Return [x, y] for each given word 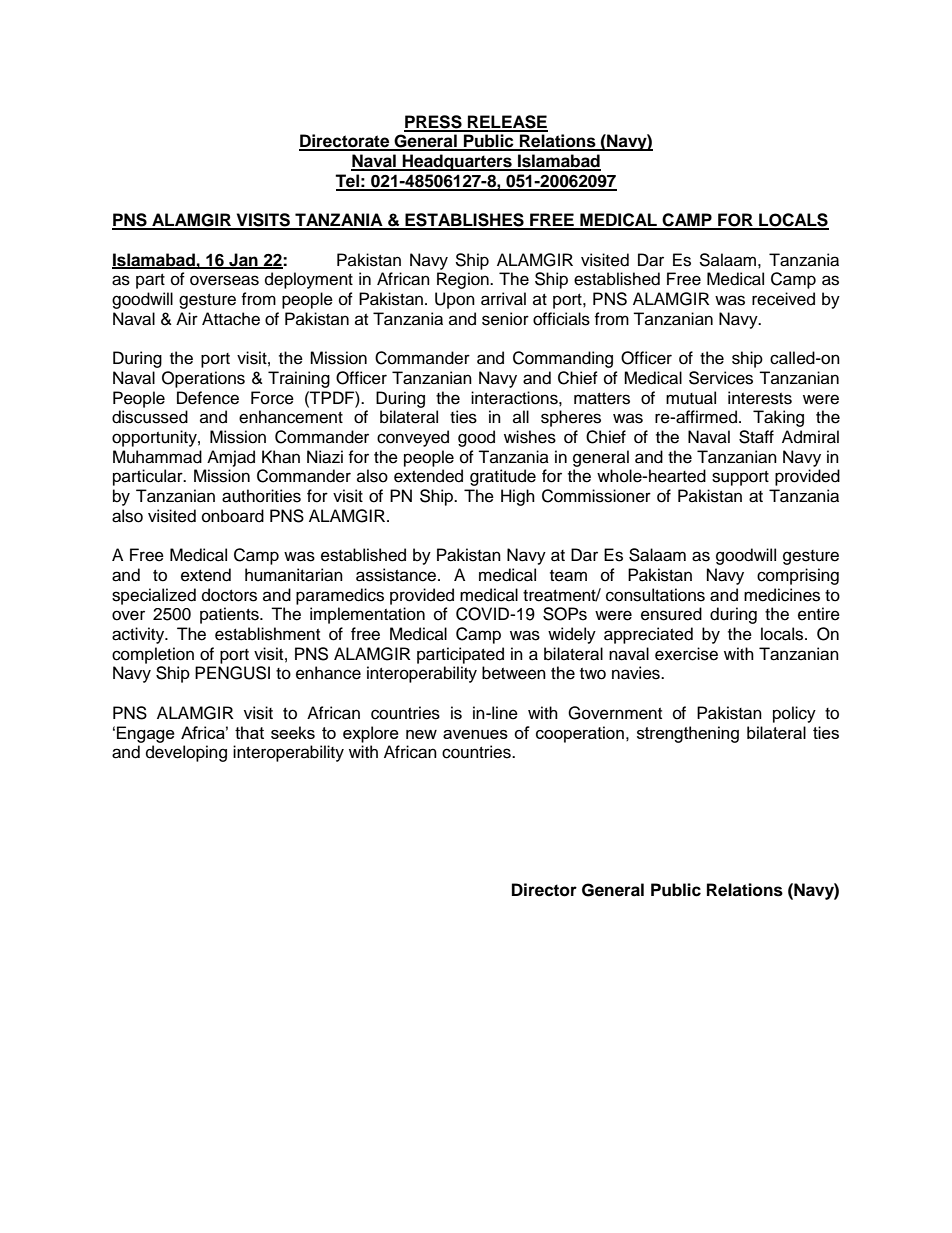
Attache [231, 319]
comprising [798, 576]
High [518, 497]
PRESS [434, 123]
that [249, 732]
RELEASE [507, 123]
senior [505, 319]
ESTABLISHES [464, 221]
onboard [233, 516]
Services [721, 378]
